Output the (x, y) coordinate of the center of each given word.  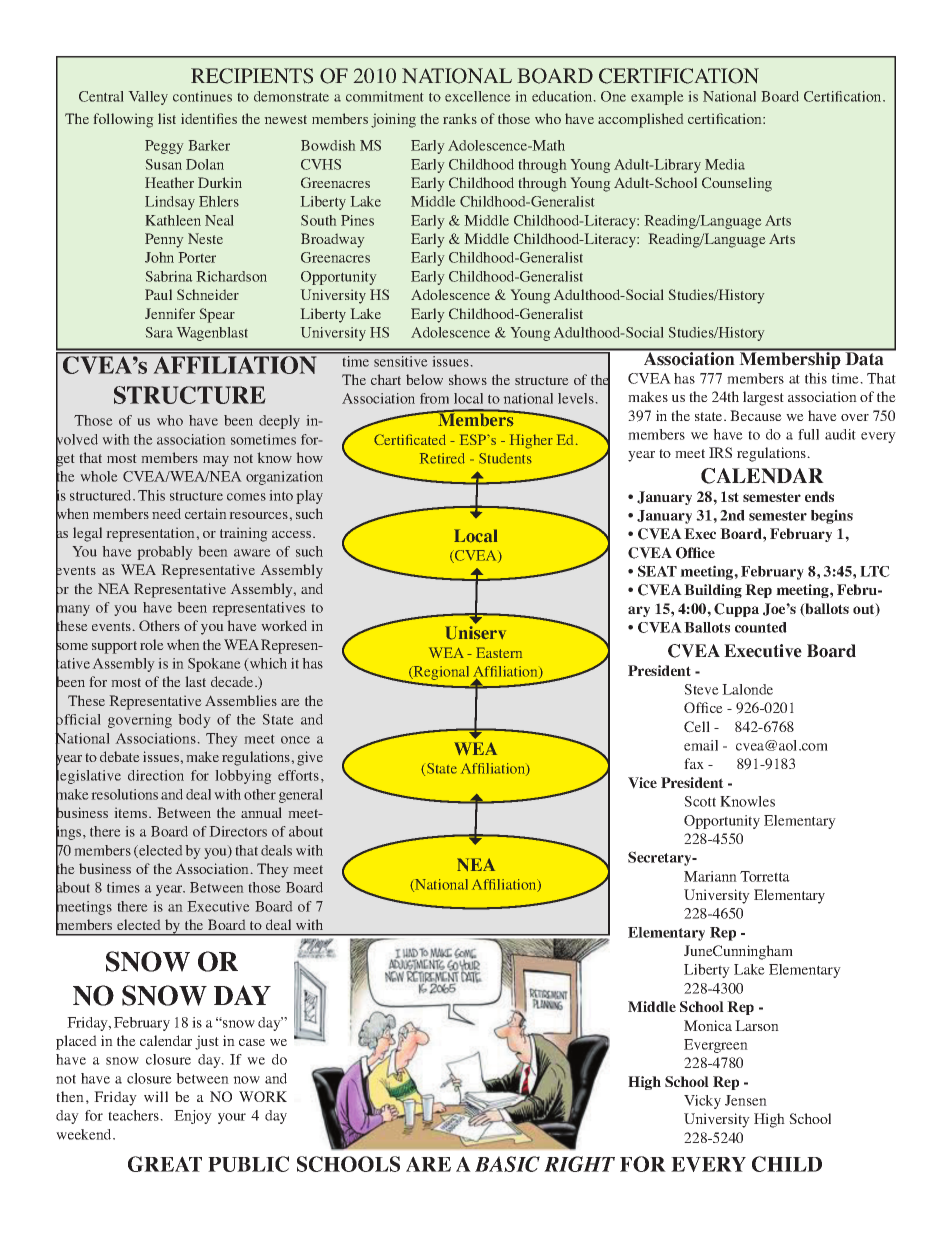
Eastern (499, 652)
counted (761, 627)
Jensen (746, 1100)
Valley (148, 98)
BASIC (507, 1164)
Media (725, 164)
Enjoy (193, 1117)
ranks (460, 118)
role (152, 644)
